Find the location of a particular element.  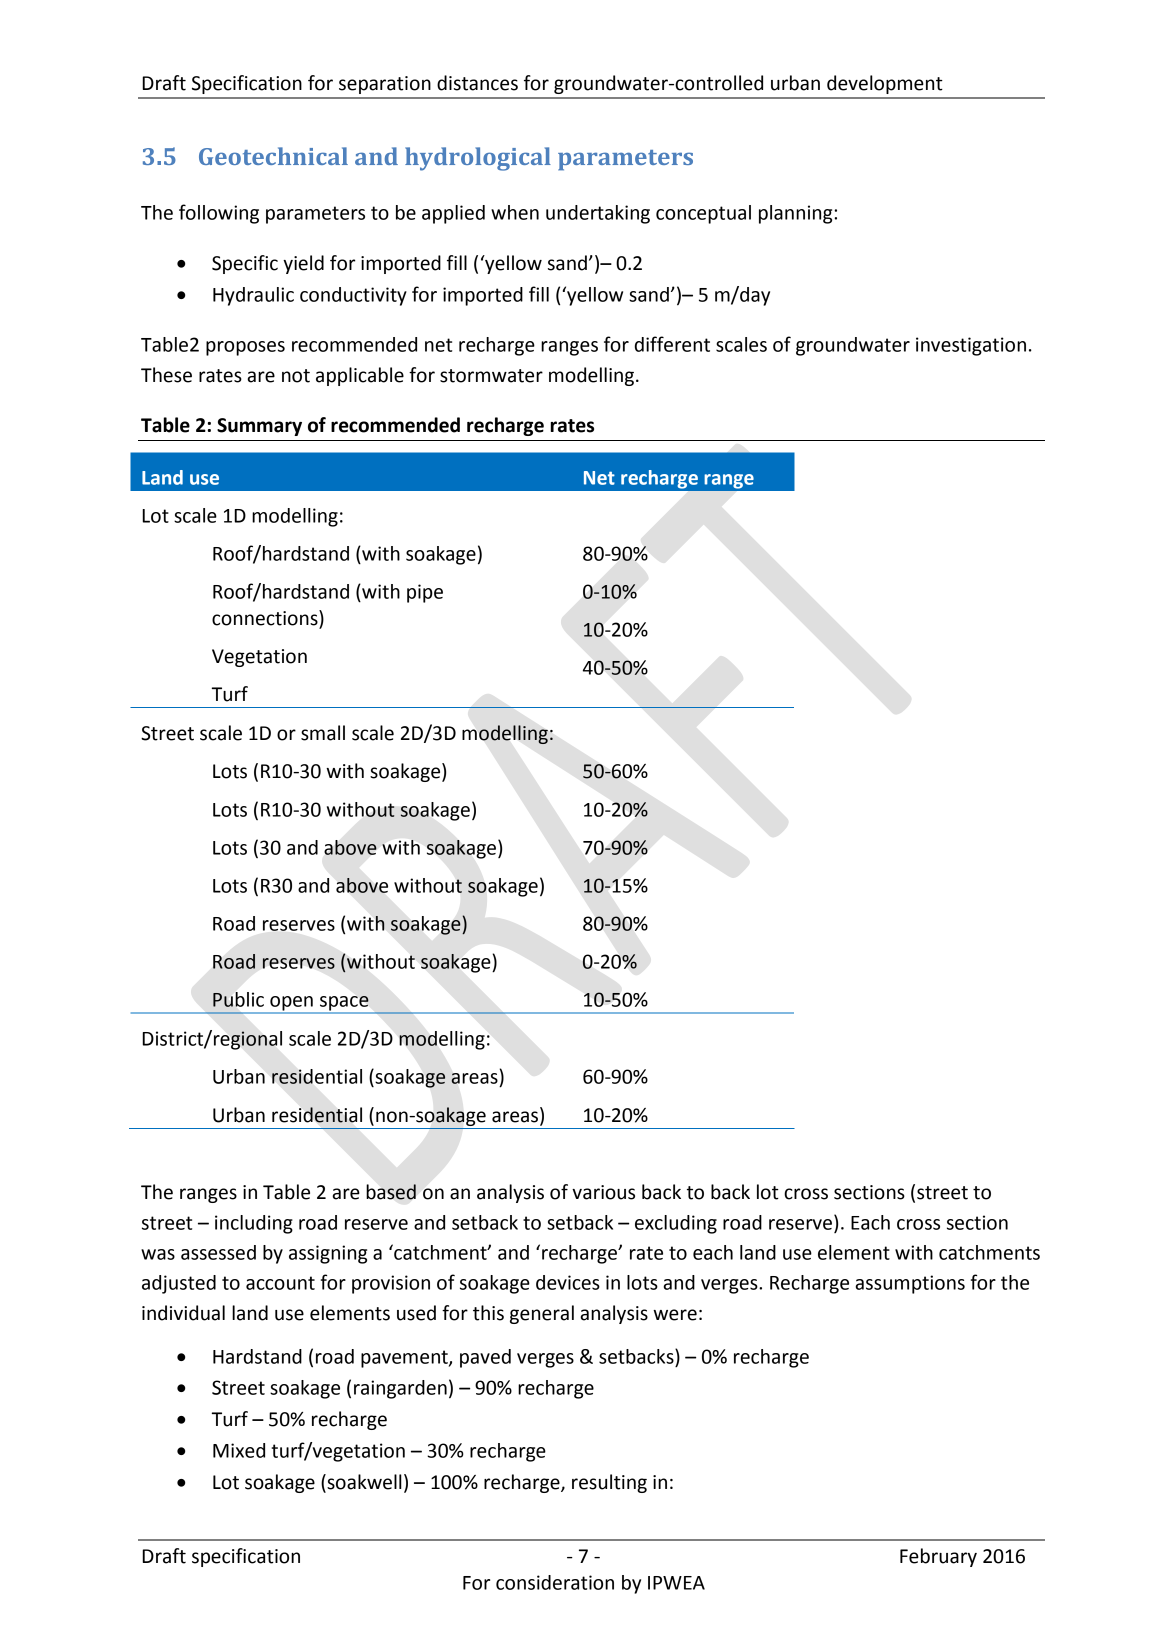

investigation is located at coordinates (971, 346).
